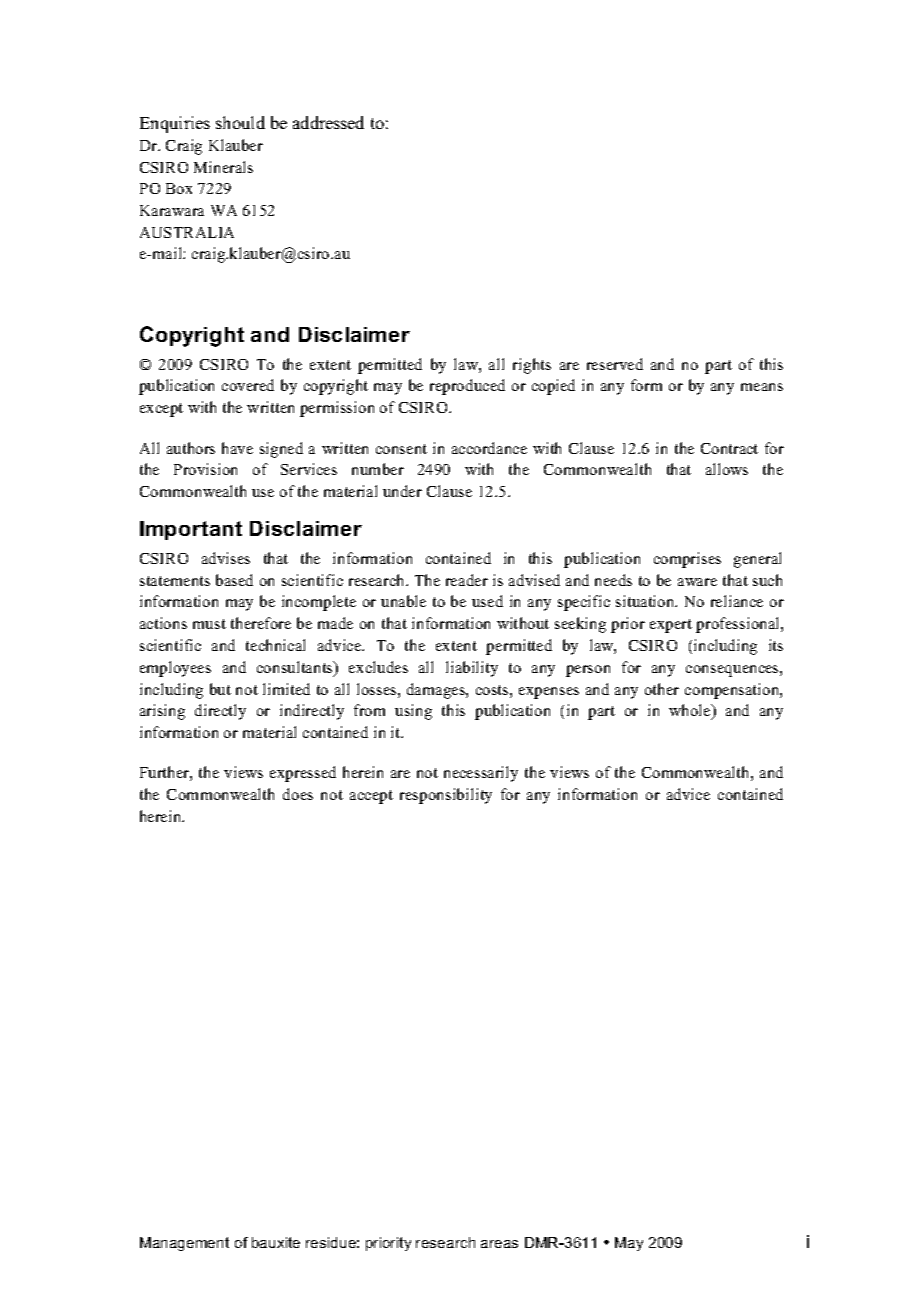 The height and width of the image is (1308, 924). I want to click on areas, so click(499, 1244).
